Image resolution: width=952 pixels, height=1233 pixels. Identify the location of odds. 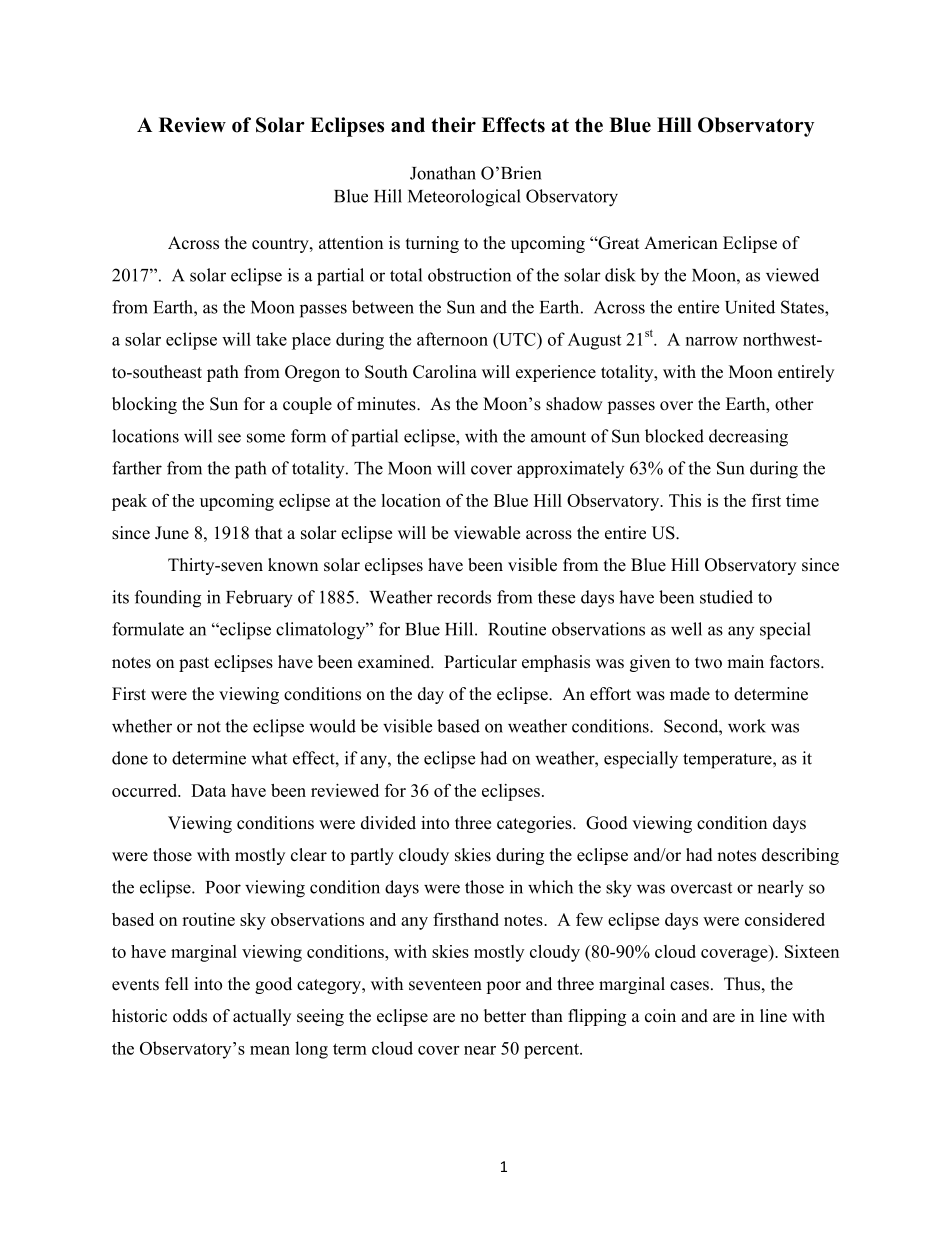
(190, 1016).
